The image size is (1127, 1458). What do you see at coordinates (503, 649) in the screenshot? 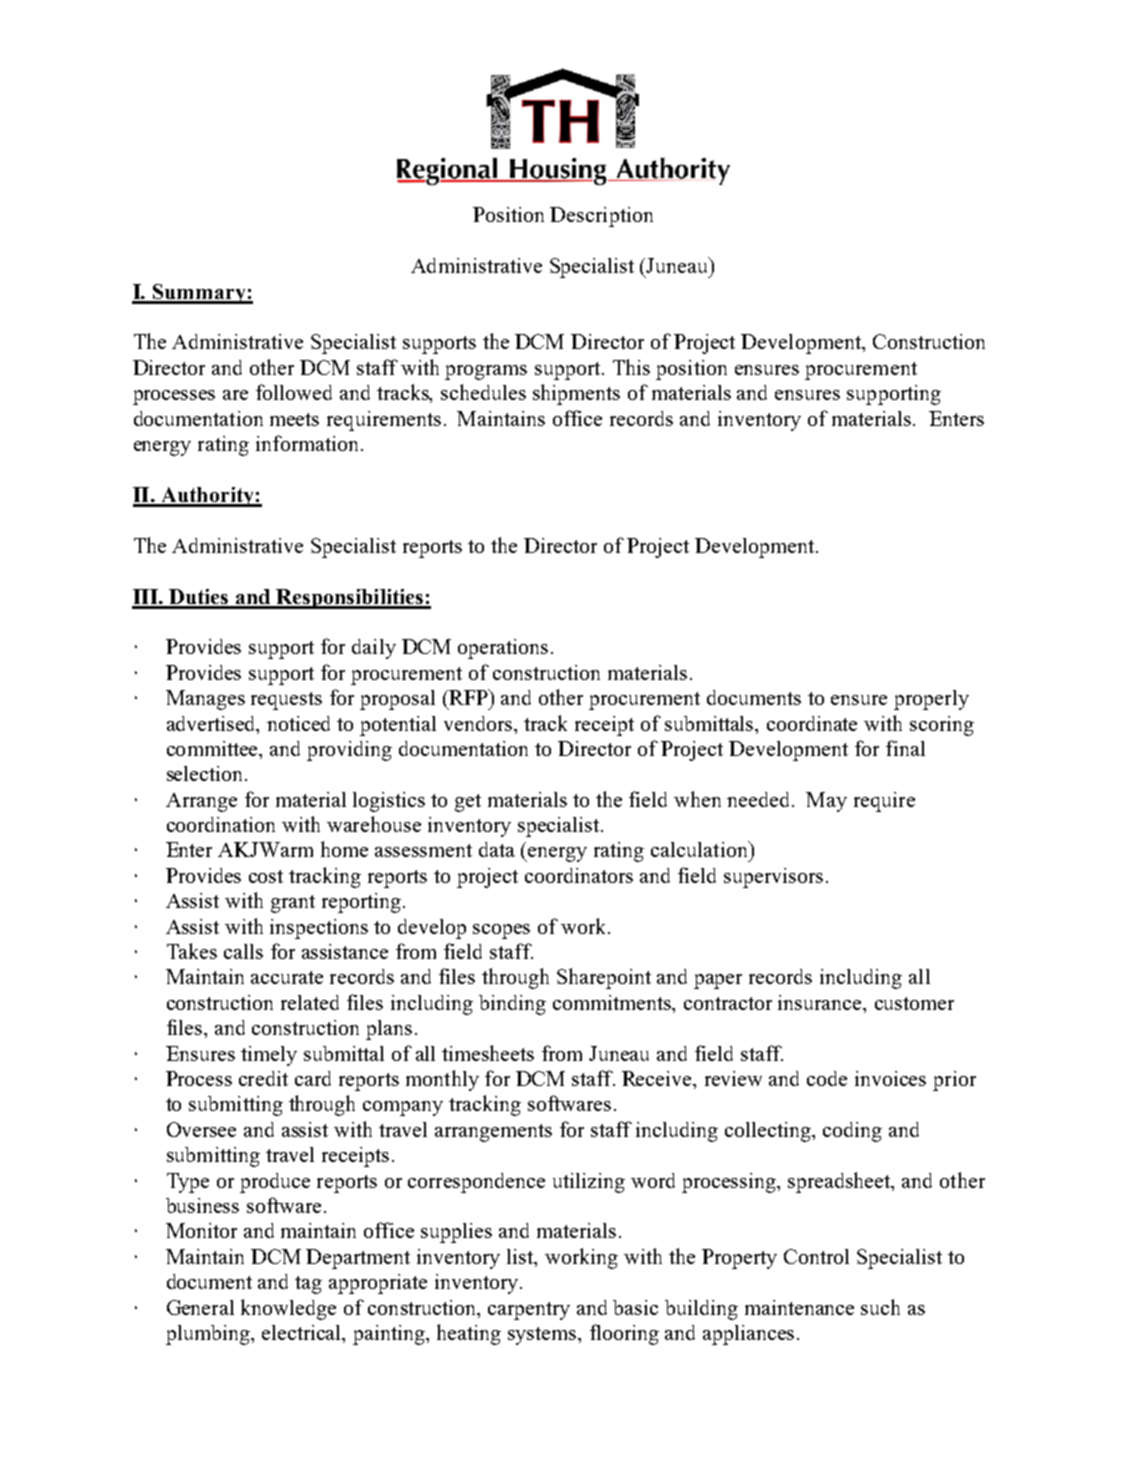
I see `operations` at bounding box center [503, 649].
